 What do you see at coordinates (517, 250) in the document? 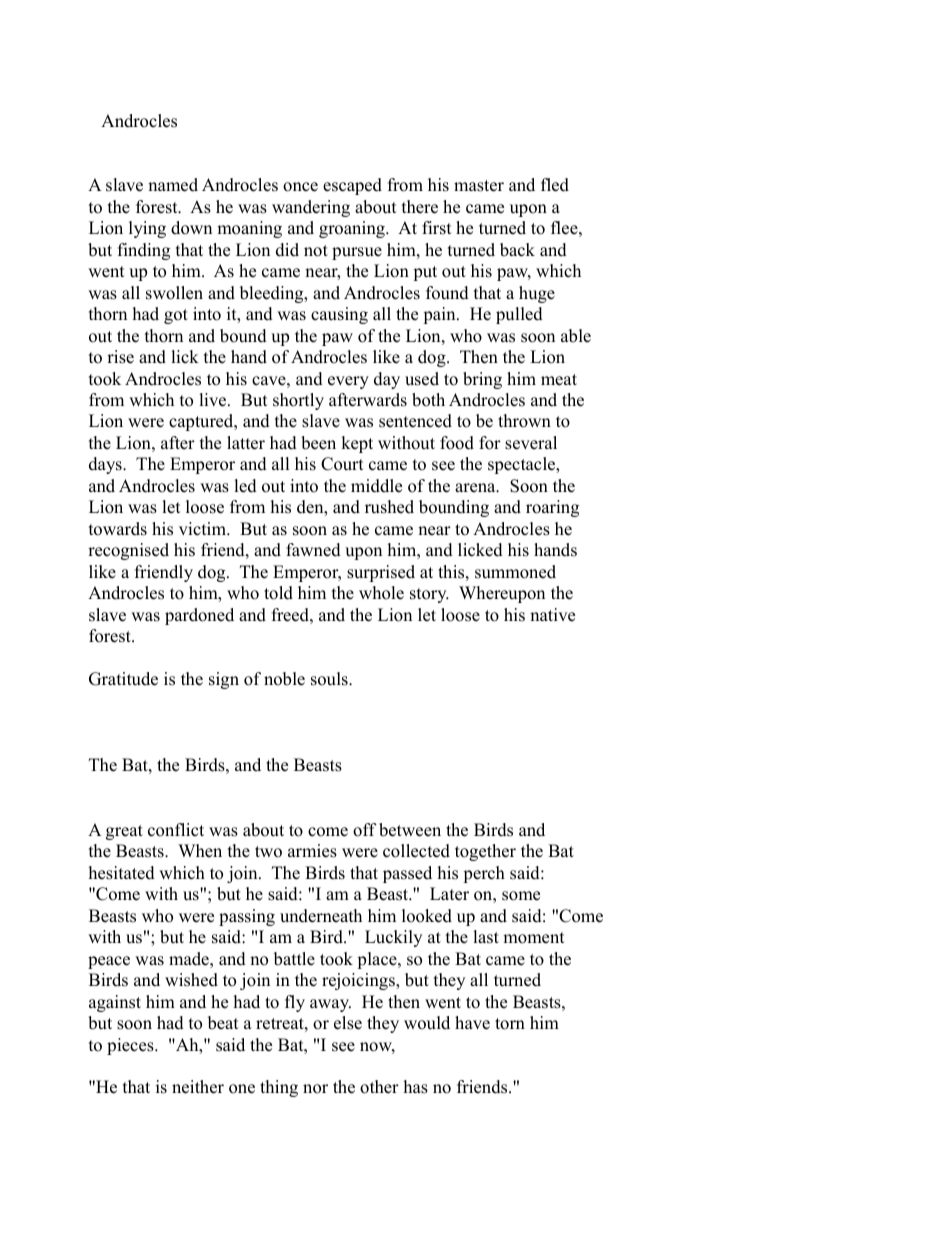
I see `back` at bounding box center [517, 250].
